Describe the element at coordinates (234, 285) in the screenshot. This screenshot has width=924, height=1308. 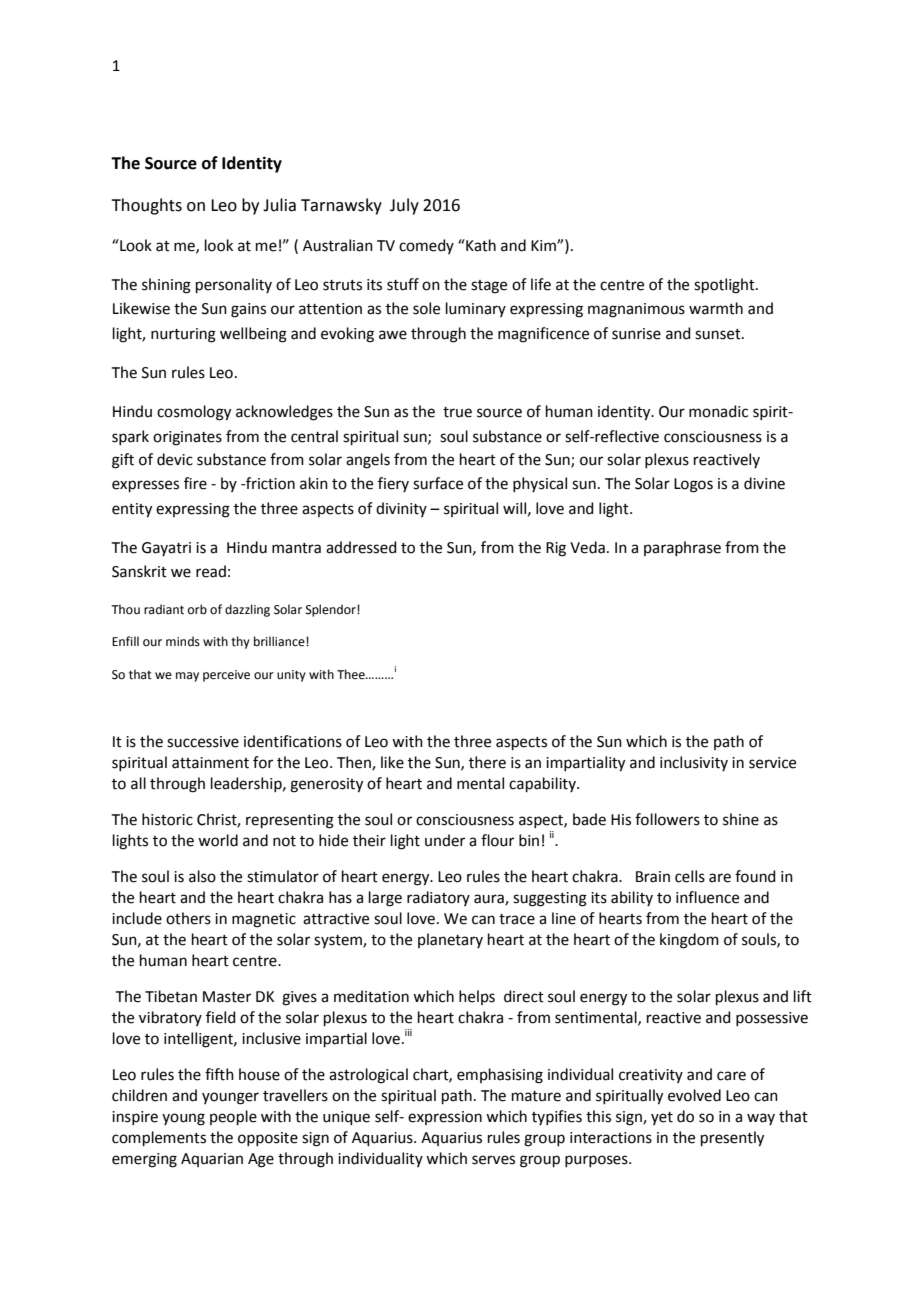
I see `personality` at that location.
